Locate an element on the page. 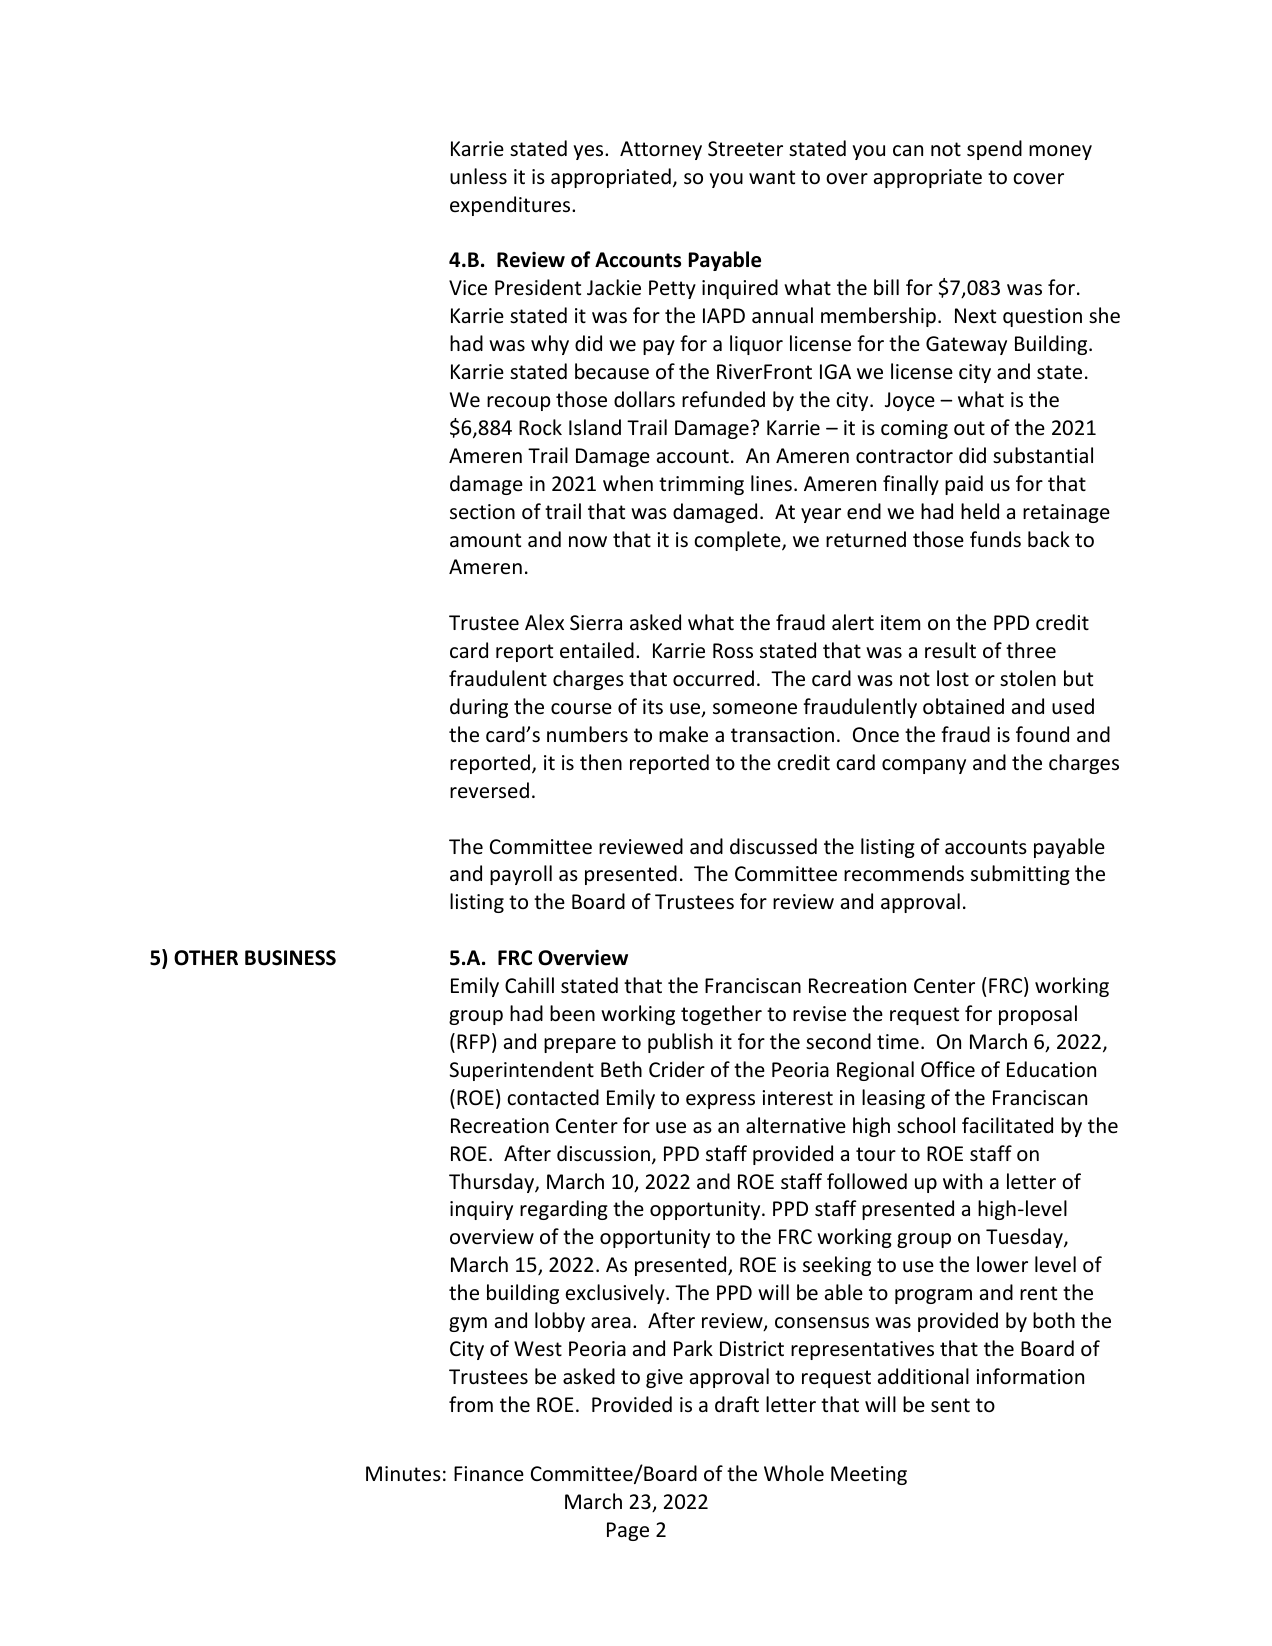 The width and height of the image is (1272, 1646). inquiry is located at coordinates (481, 1210).
